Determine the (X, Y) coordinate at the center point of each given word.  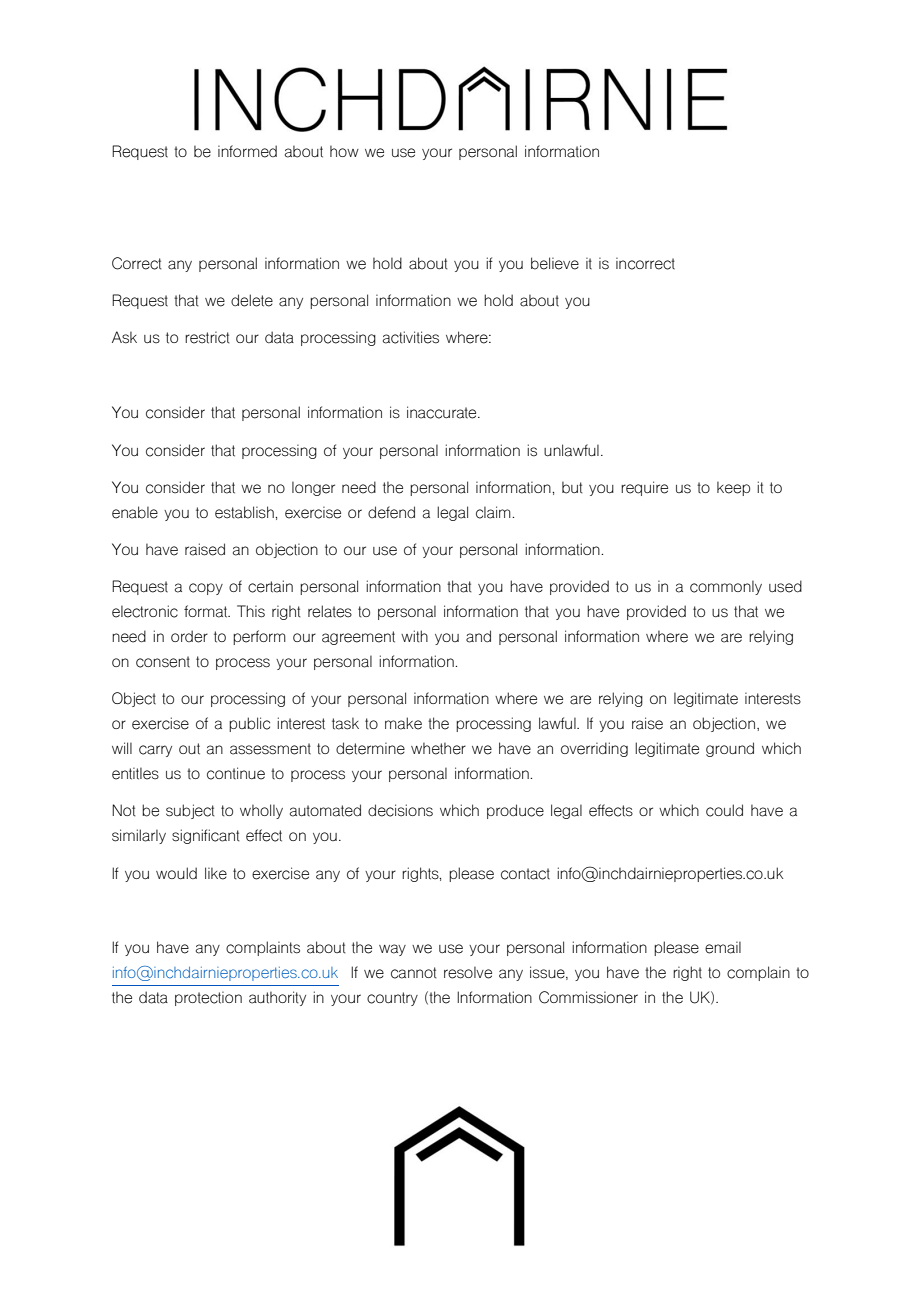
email (723, 948)
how (344, 151)
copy (206, 589)
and (478, 636)
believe (555, 263)
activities (411, 337)
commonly (726, 588)
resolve (468, 973)
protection (208, 999)
